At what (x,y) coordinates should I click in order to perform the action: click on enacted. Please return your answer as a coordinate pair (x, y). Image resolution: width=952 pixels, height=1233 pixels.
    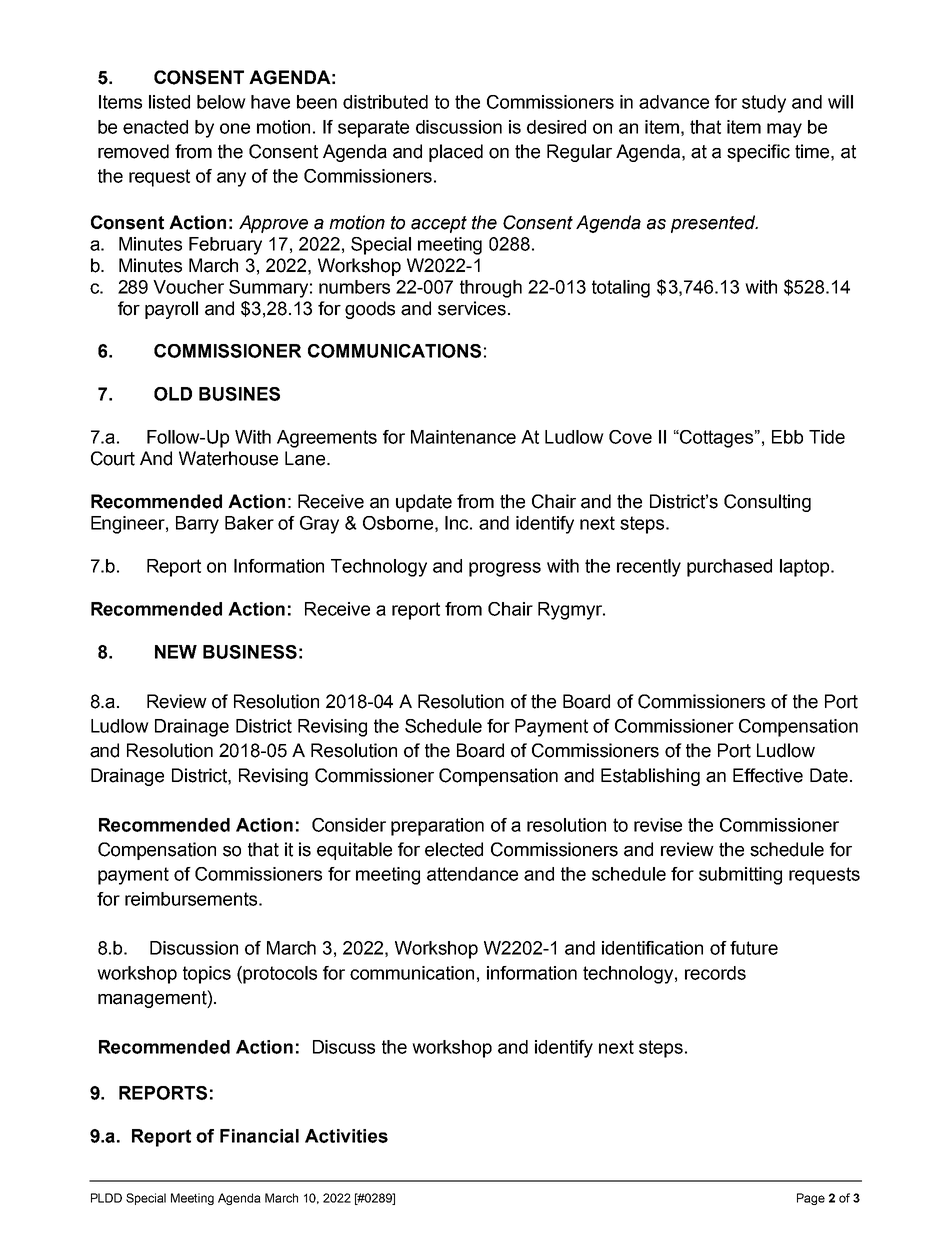
    Looking at the image, I should click on (155, 127).
